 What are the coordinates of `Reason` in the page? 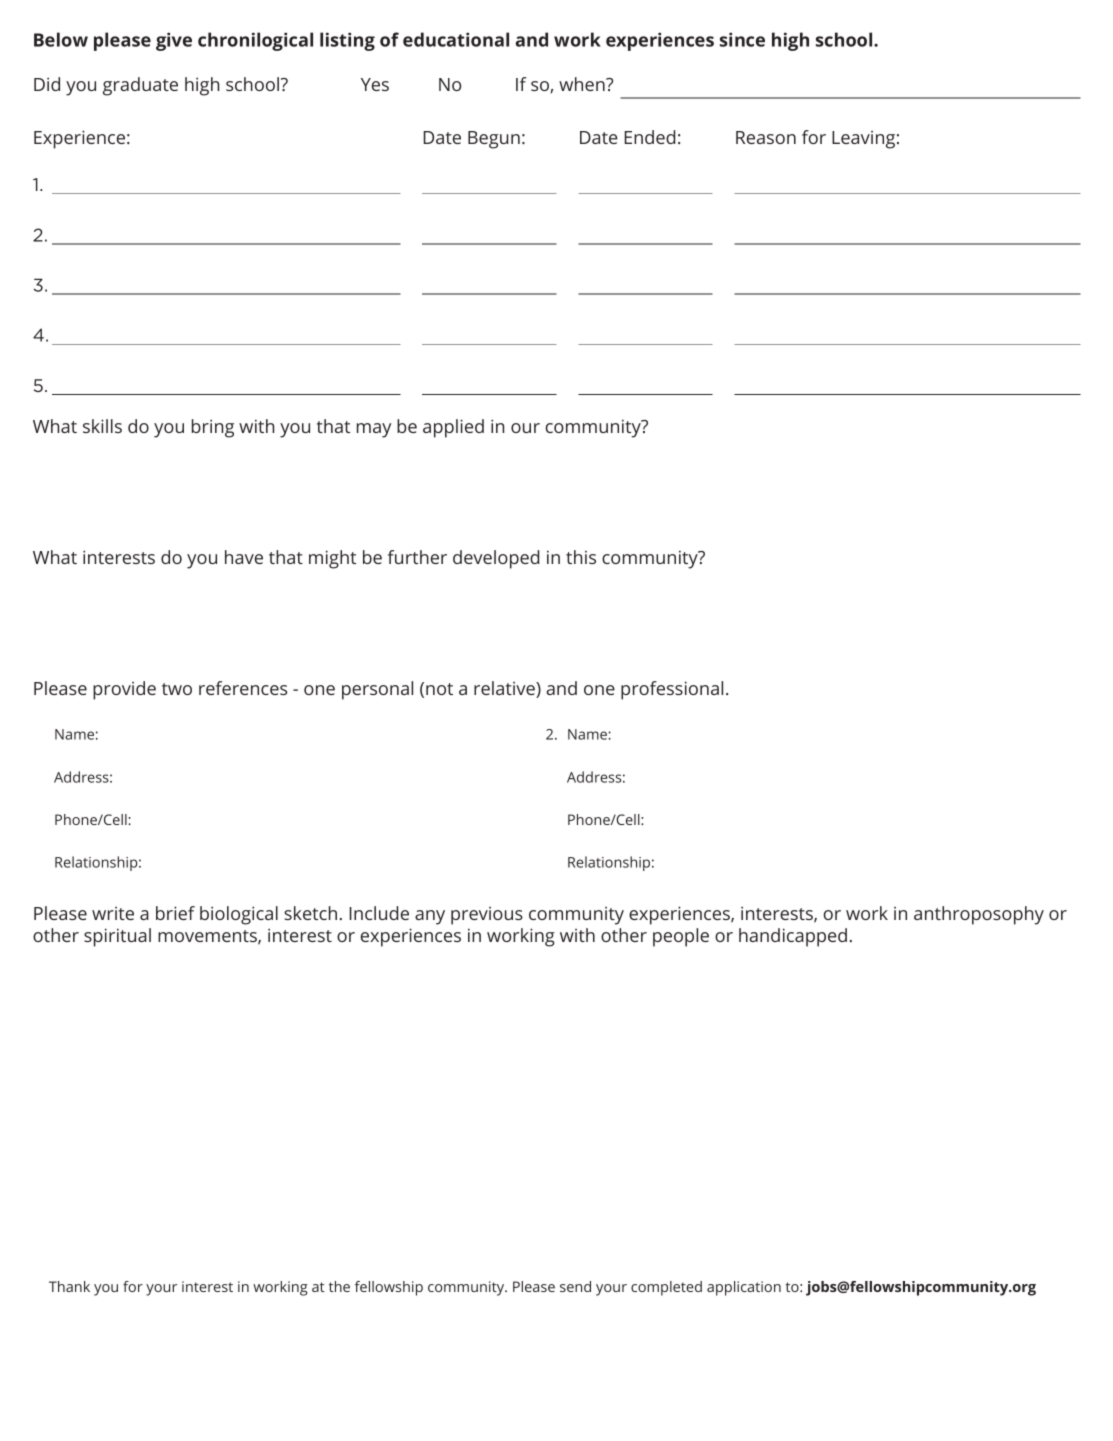 It's located at (766, 137).
